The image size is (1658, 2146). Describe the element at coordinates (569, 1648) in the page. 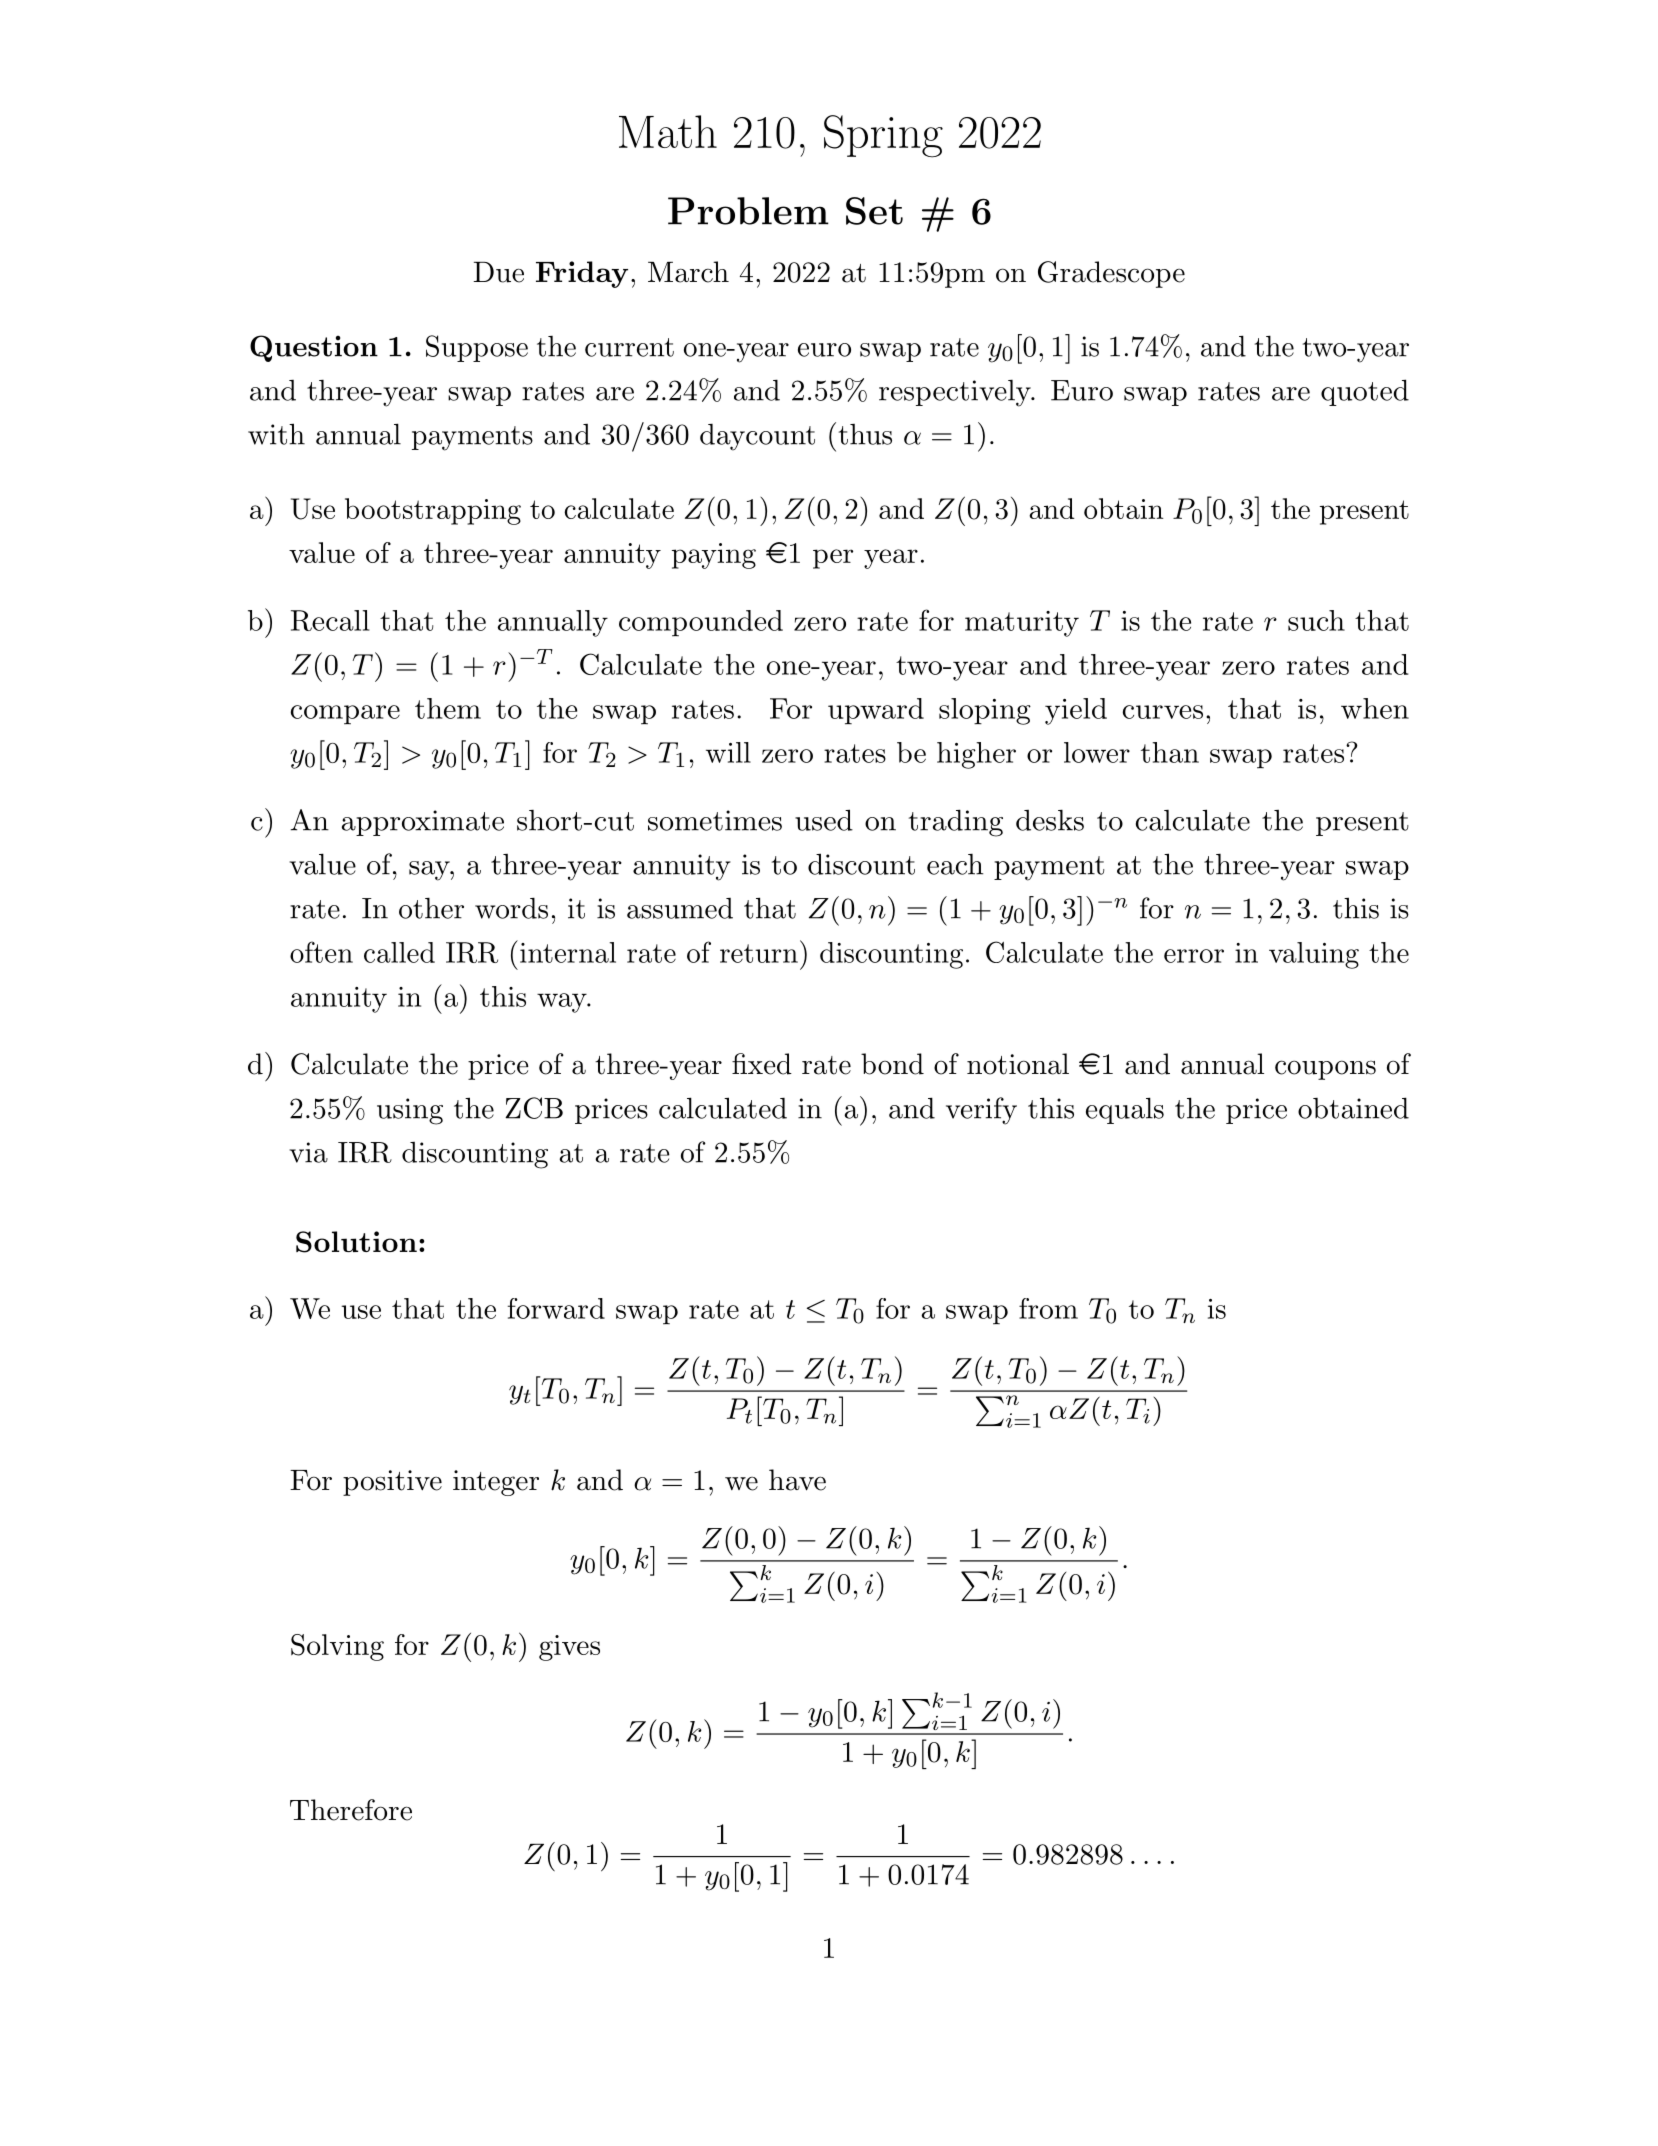

I see `gives` at that location.
